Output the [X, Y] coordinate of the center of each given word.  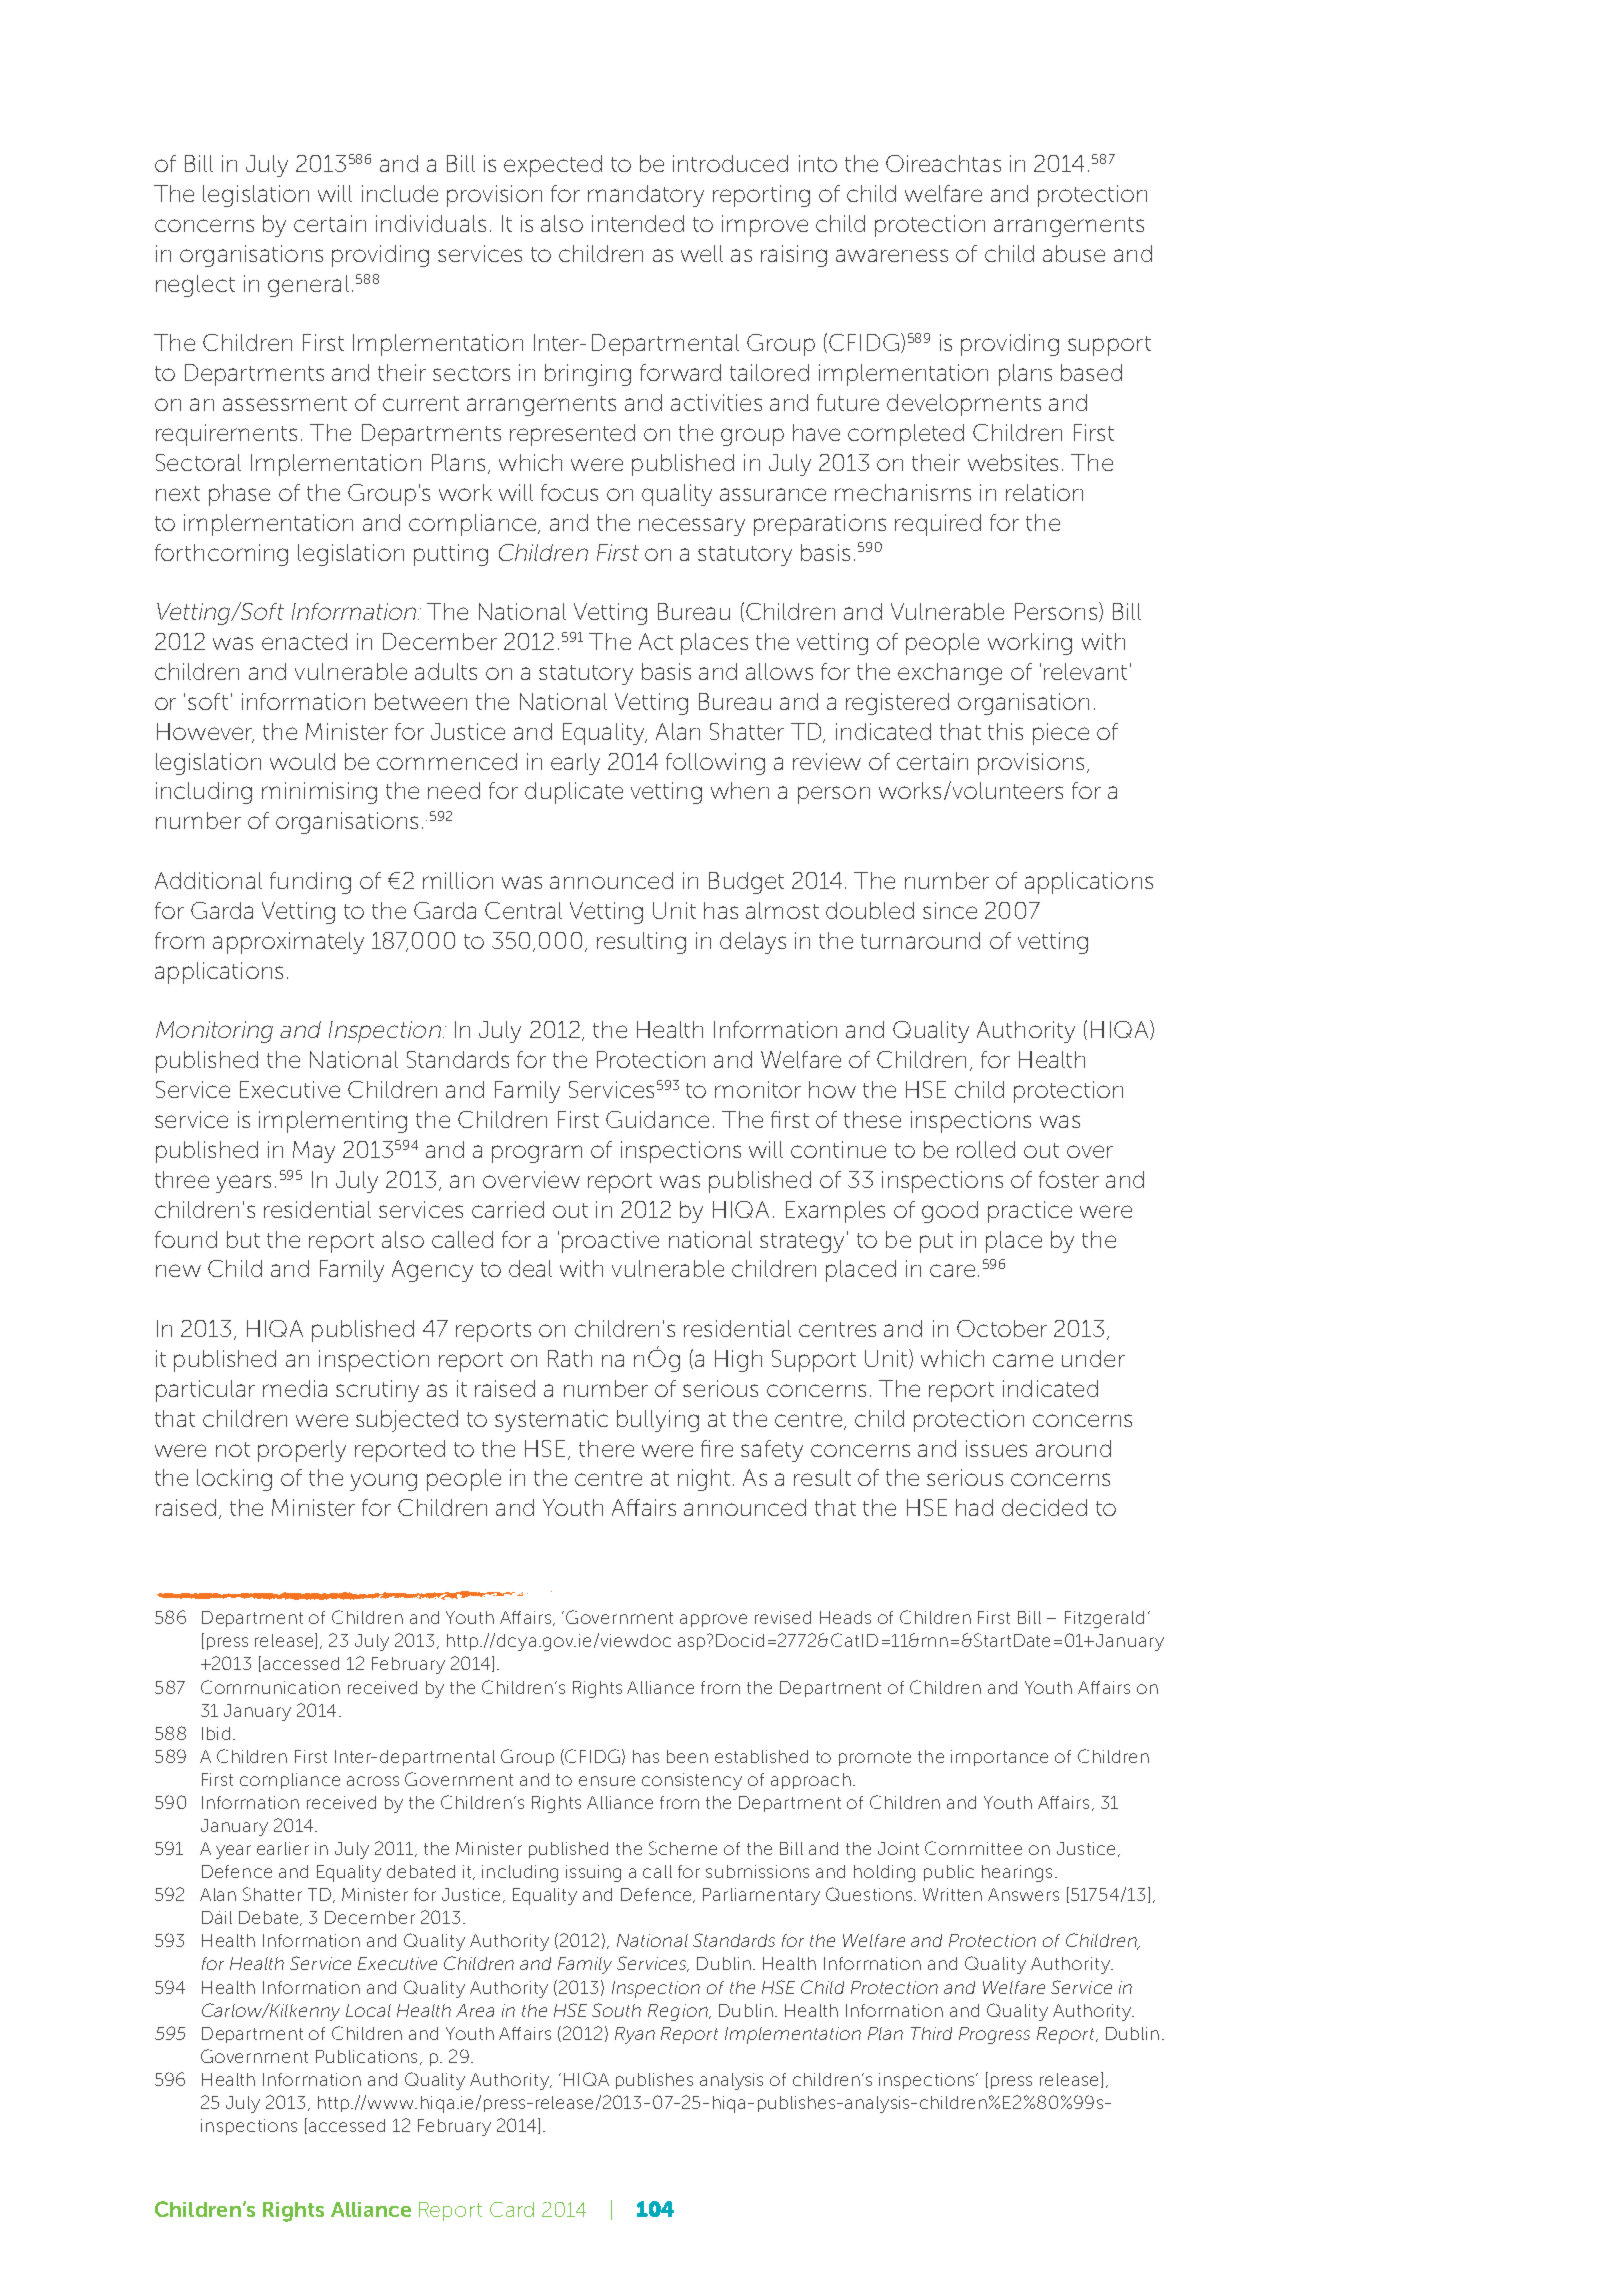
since [950, 910]
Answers [1023, 1894]
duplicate [574, 793]
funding [310, 883]
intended [638, 223]
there [606, 1448]
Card [512, 2209]
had [974, 1507]
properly [302, 1451]
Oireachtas [943, 163]
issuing [593, 1873]
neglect [195, 286]
